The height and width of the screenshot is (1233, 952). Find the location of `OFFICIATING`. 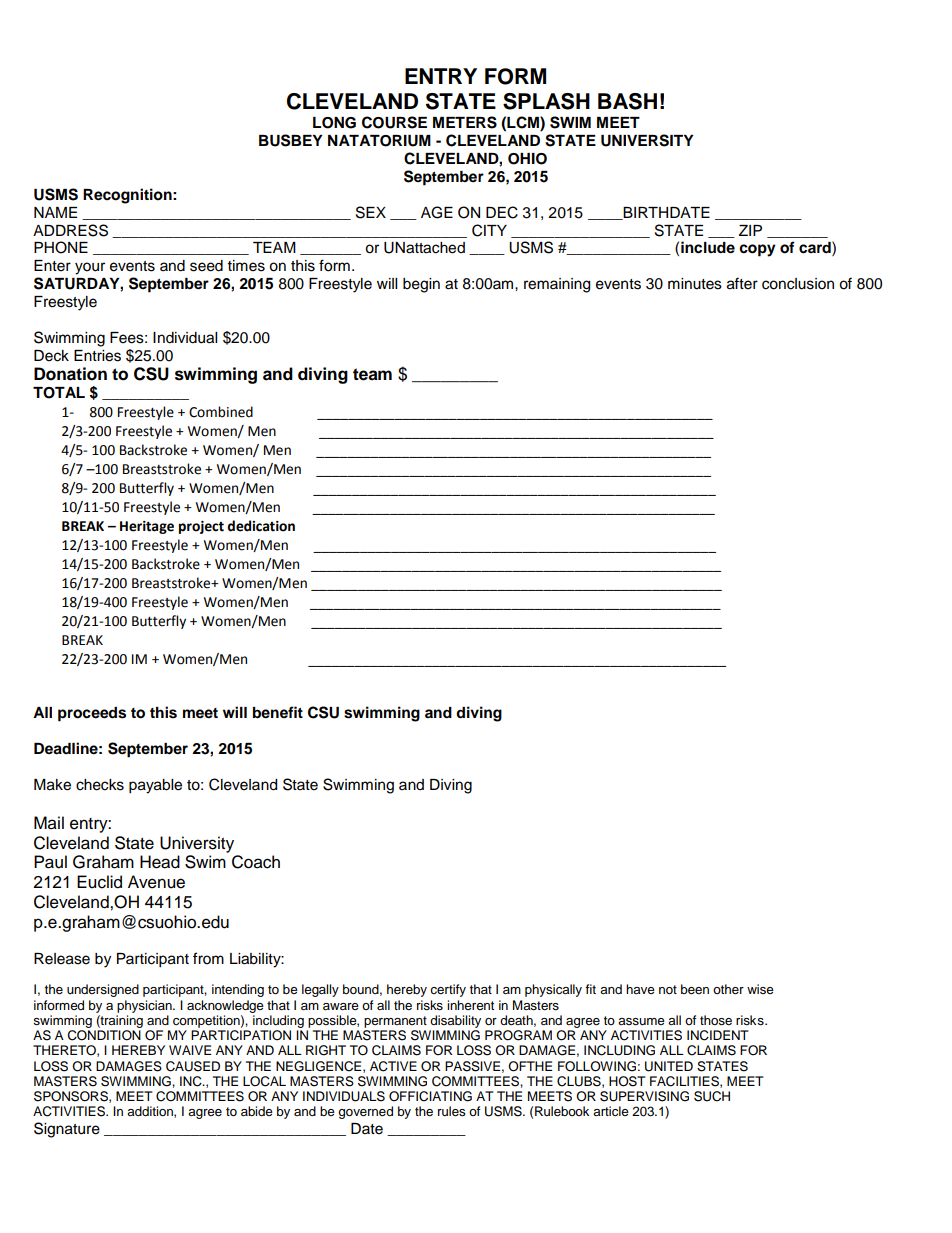

OFFICIATING is located at coordinates (430, 1096).
